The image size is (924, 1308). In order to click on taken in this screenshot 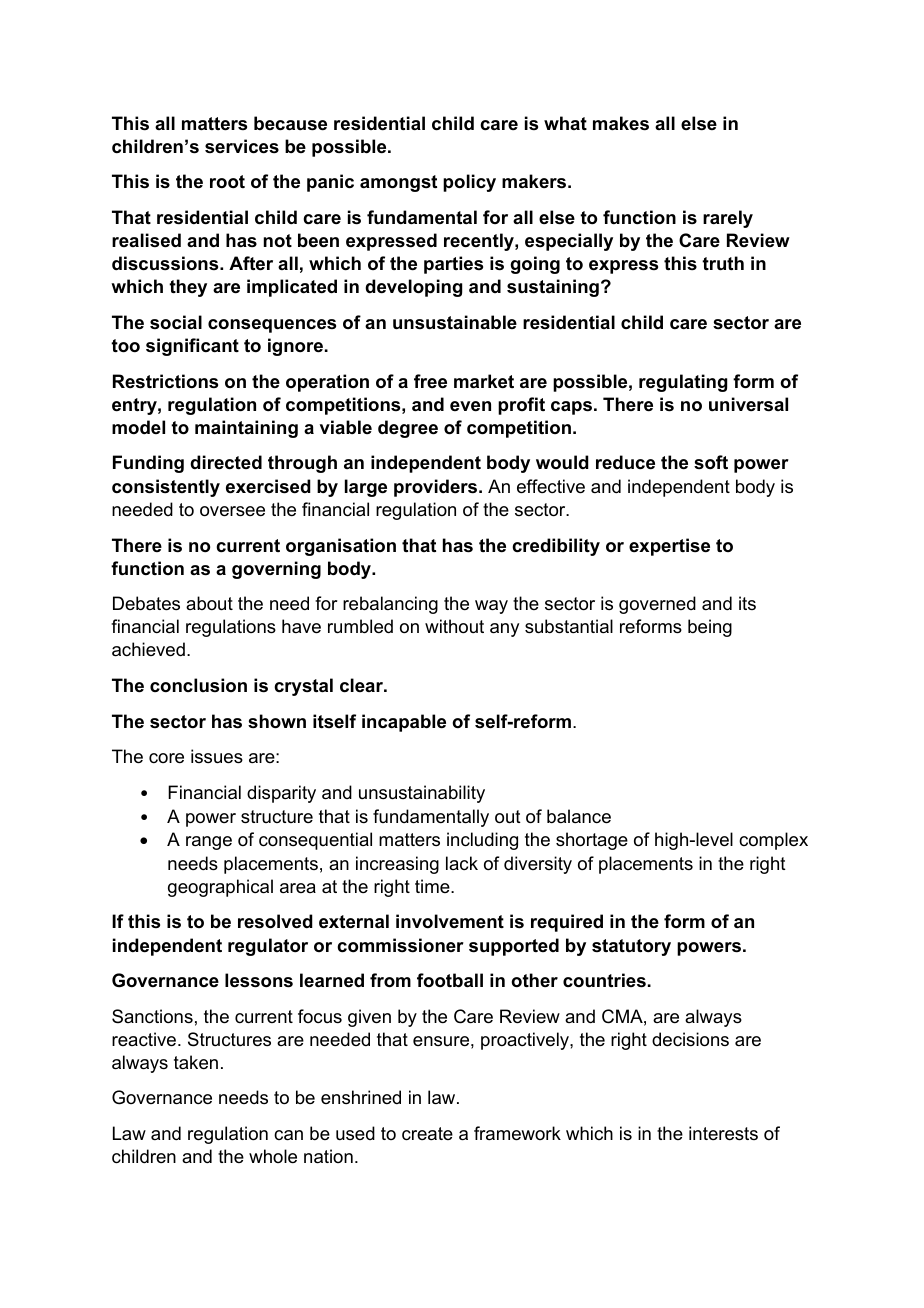, I will do `click(196, 1062)`.
